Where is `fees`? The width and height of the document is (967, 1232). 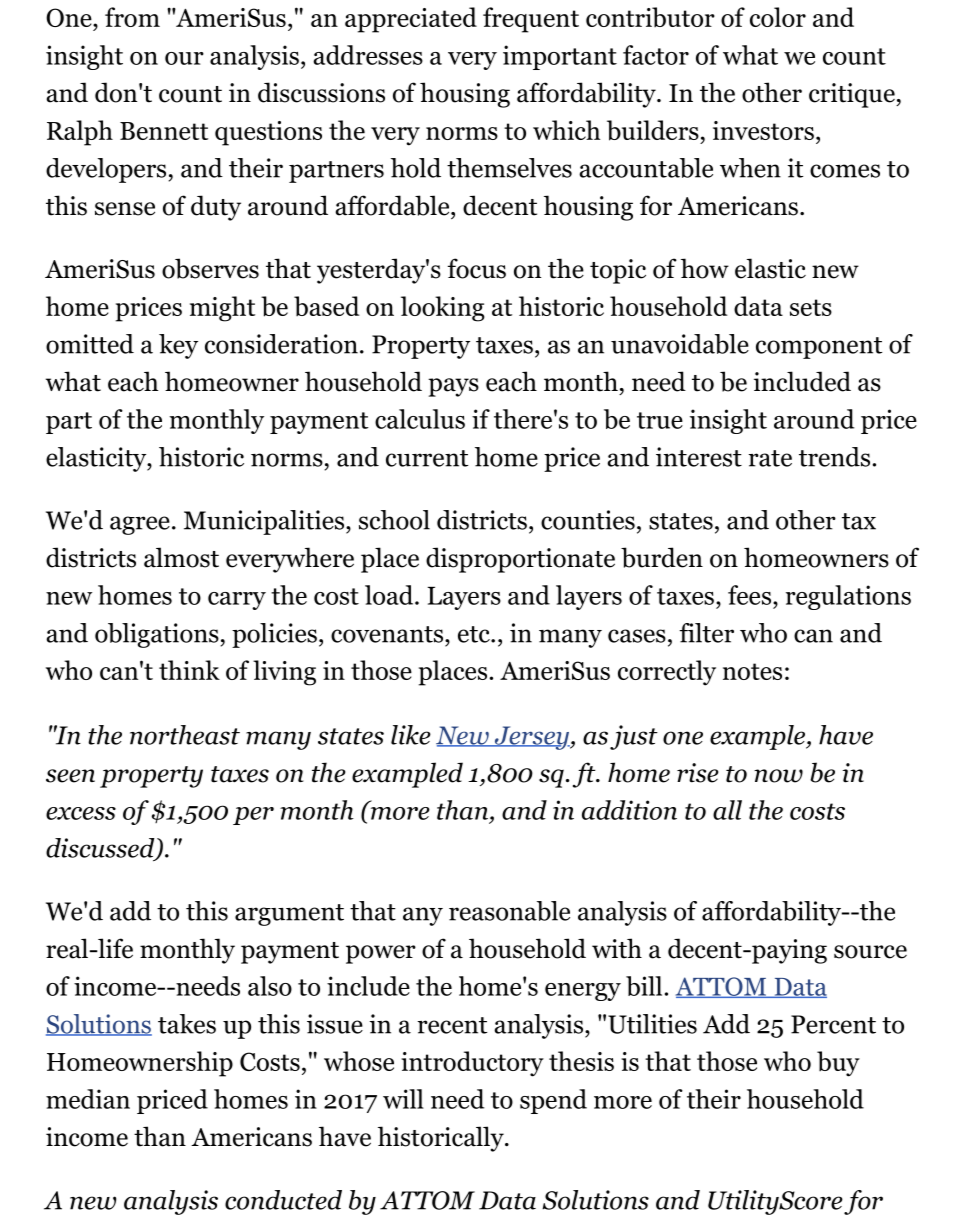
fees is located at coordinates (749, 595).
